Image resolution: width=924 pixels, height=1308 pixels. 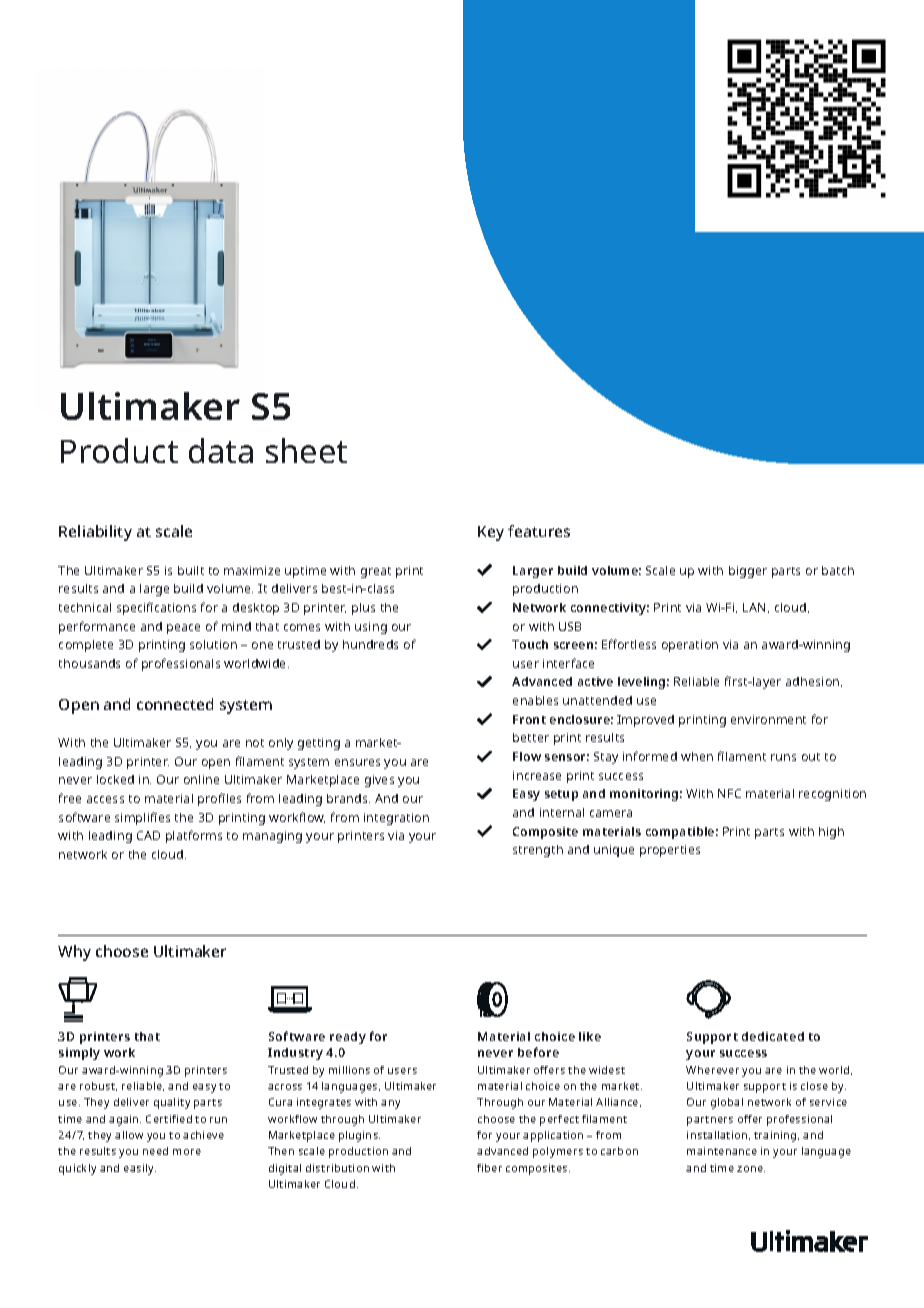 What do you see at coordinates (201, 779) in the screenshot?
I see `online` at bounding box center [201, 779].
